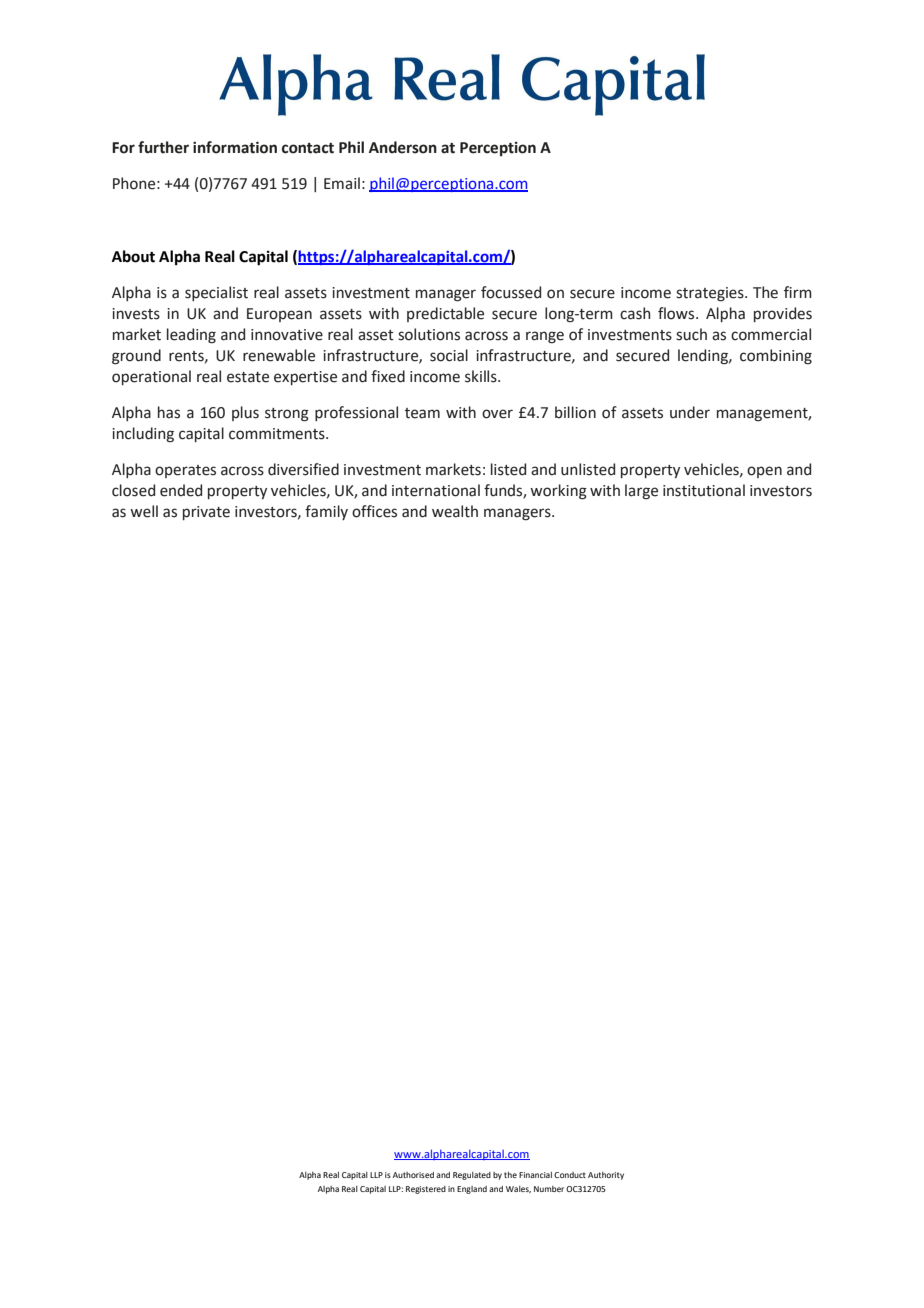 The image size is (924, 1308). What do you see at coordinates (413, 1175) in the screenshot?
I see `Authorised` at bounding box center [413, 1175].
